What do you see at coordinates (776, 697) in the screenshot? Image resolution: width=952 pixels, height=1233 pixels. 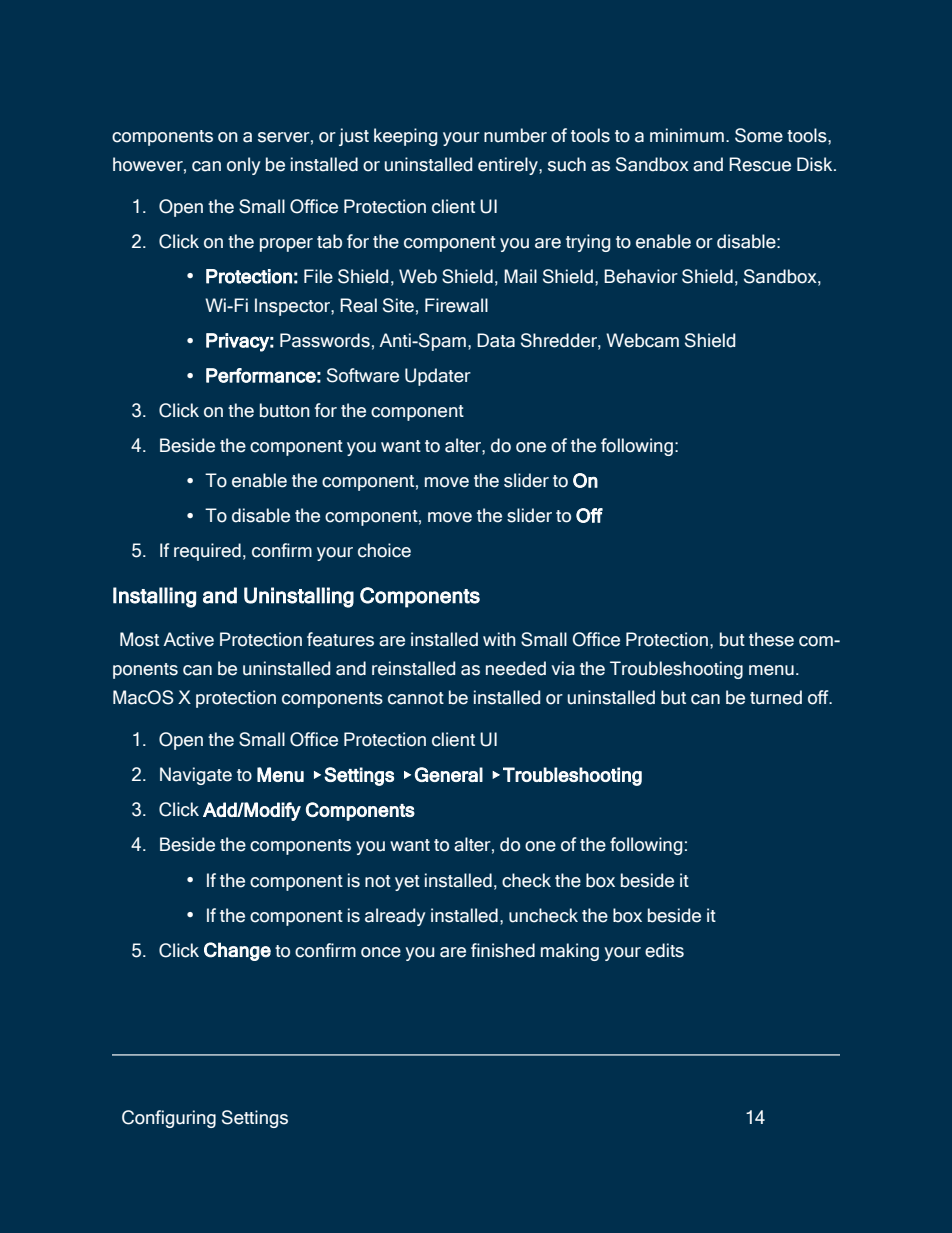 I see `turned` at bounding box center [776, 697].
